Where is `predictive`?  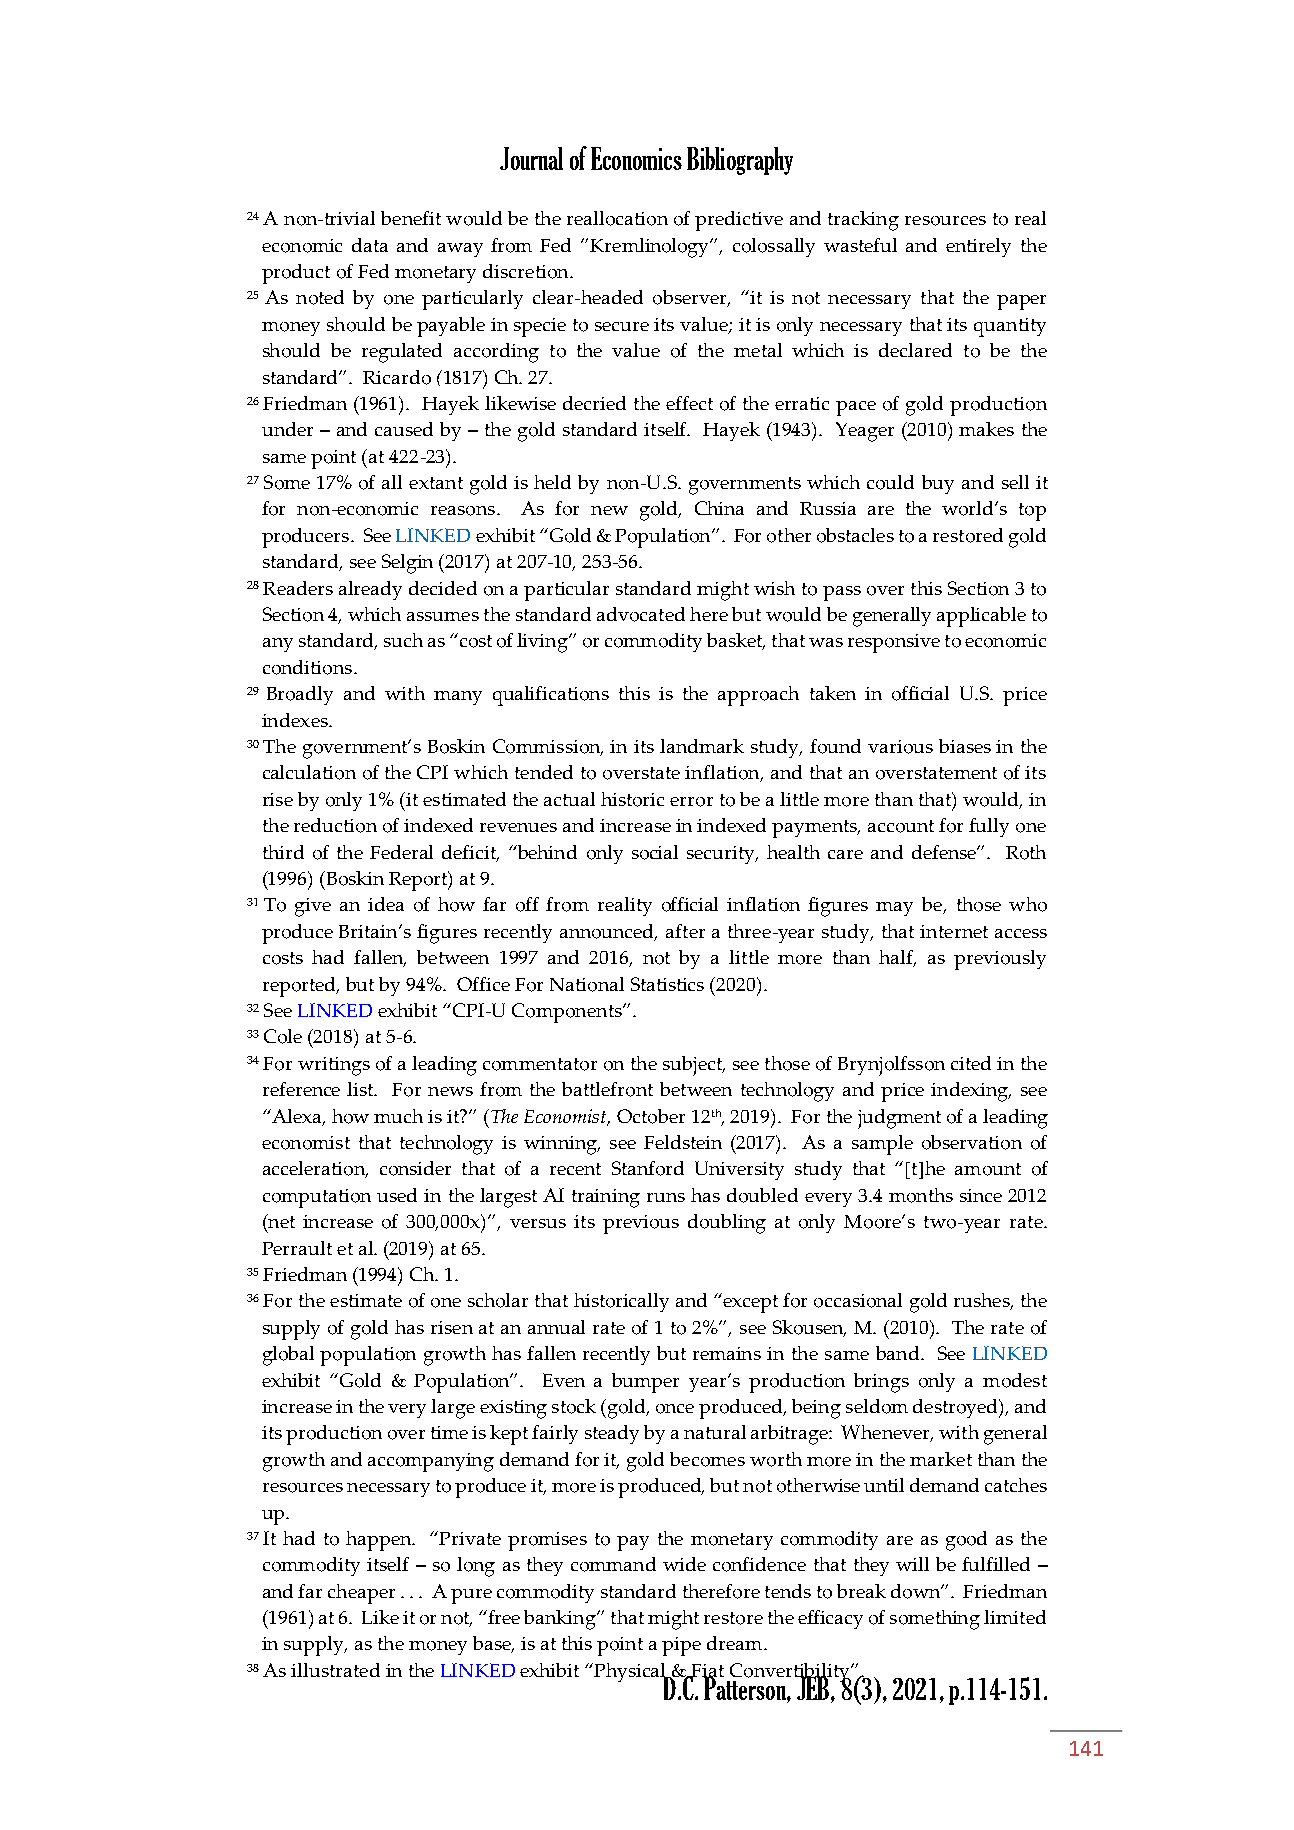 predictive is located at coordinates (739, 221).
